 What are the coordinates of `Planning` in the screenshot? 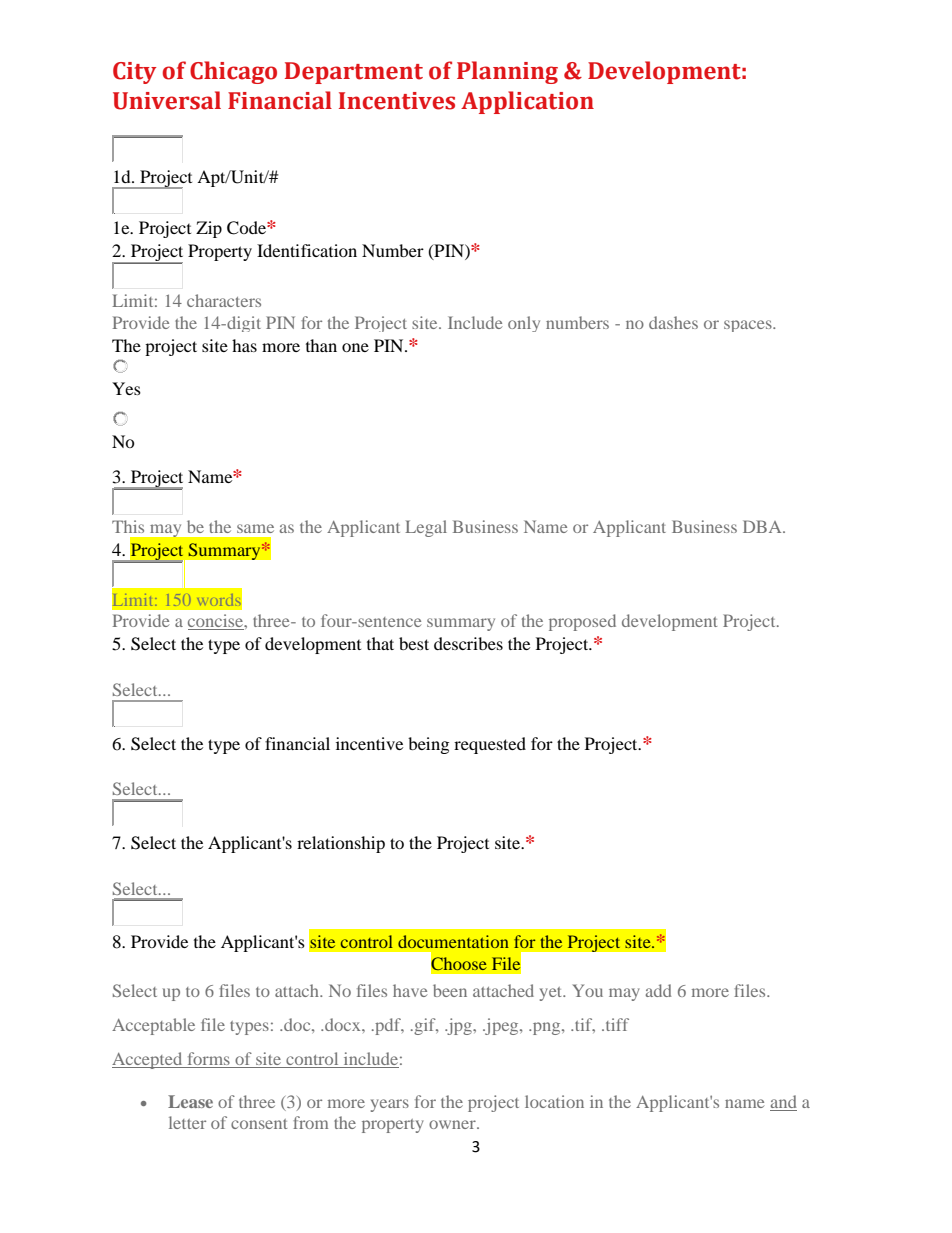 It's located at (507, 72).
